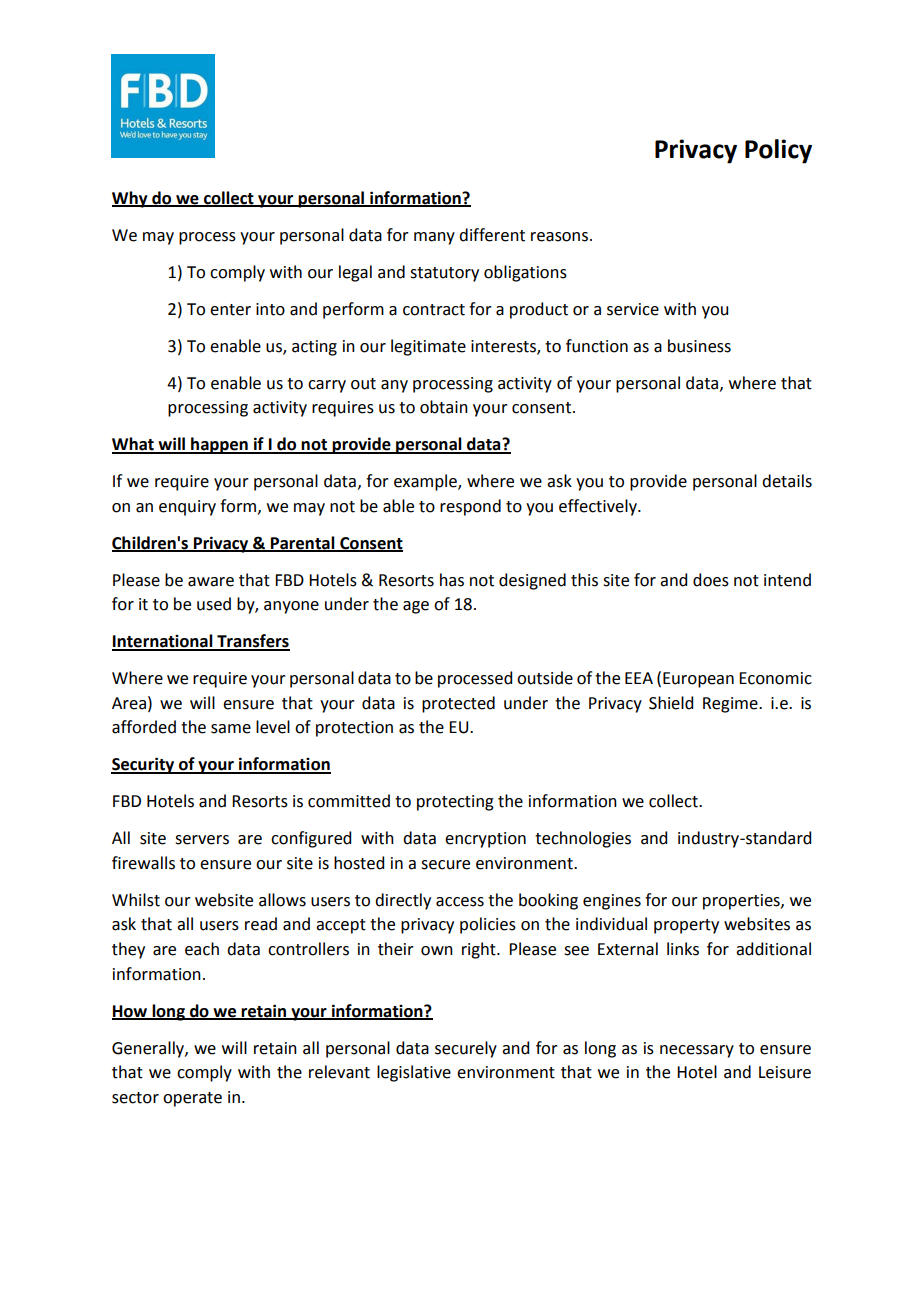  Describe the element at coordinates (787, 481) in the screenshot. I see `details` at that location.
